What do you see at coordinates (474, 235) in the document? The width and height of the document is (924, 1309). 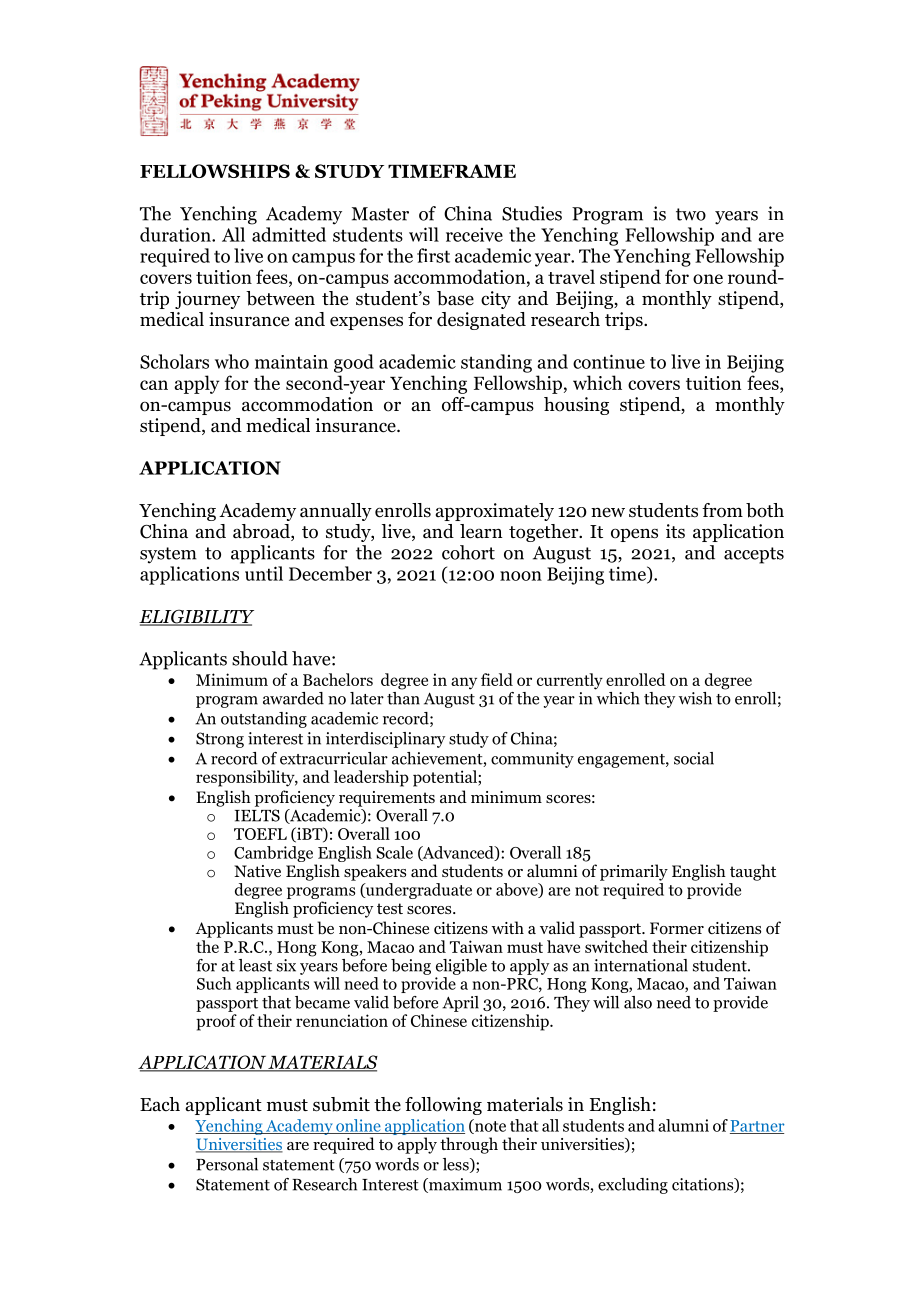 I see `receive` at bounding box center [474, 235].
